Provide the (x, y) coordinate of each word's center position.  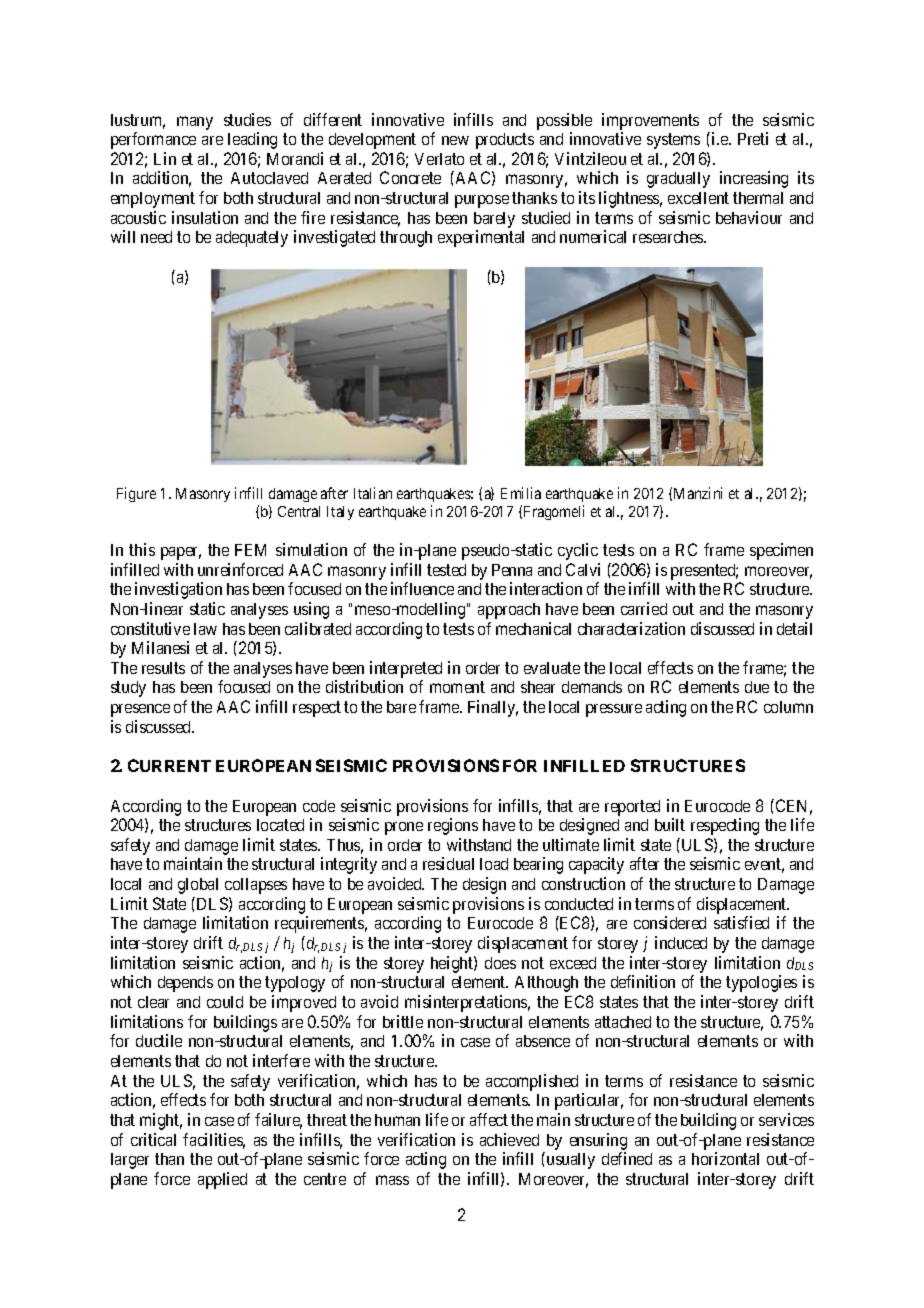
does (500, 963)
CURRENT (169, 765)
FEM (250, 550)
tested (446, 570)
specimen (781, 551)
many (195, 123)
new (455, 140)
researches (669, 237)
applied (222, 1180)
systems (673, 141)
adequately (252, 239)
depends (185, 984)
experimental (481, 238)
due (757, 687)
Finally (493, 708)
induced (681, 942)
